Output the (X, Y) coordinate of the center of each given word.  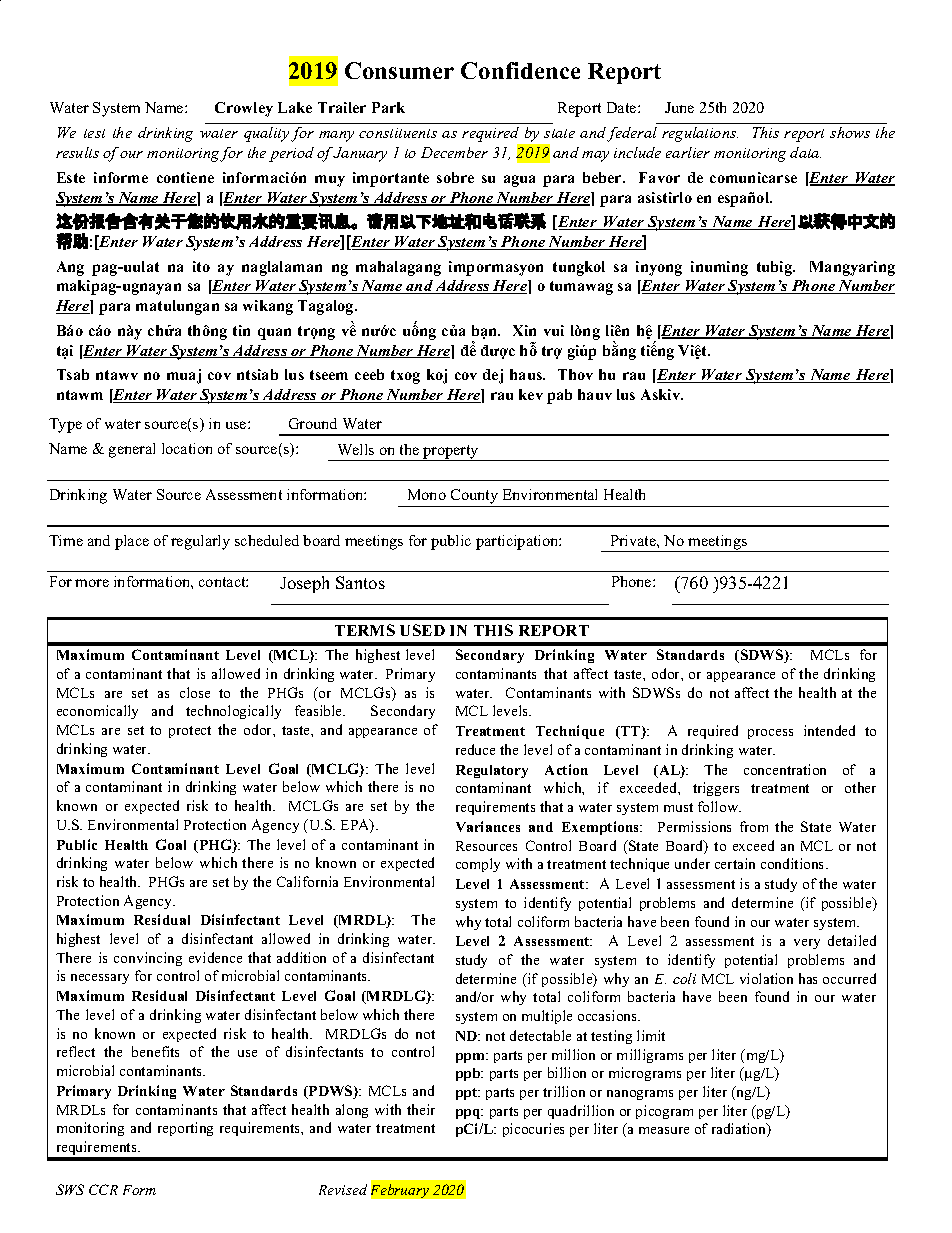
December (454, 152)
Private (634, 540)
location (187, 448)
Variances (488, 826)
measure (664, 1130)
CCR (103, 1189)
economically (97, 712)
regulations (700, 134)
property (451, 453)
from (754, 826)
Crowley (244, 109)
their (421, 1109)
